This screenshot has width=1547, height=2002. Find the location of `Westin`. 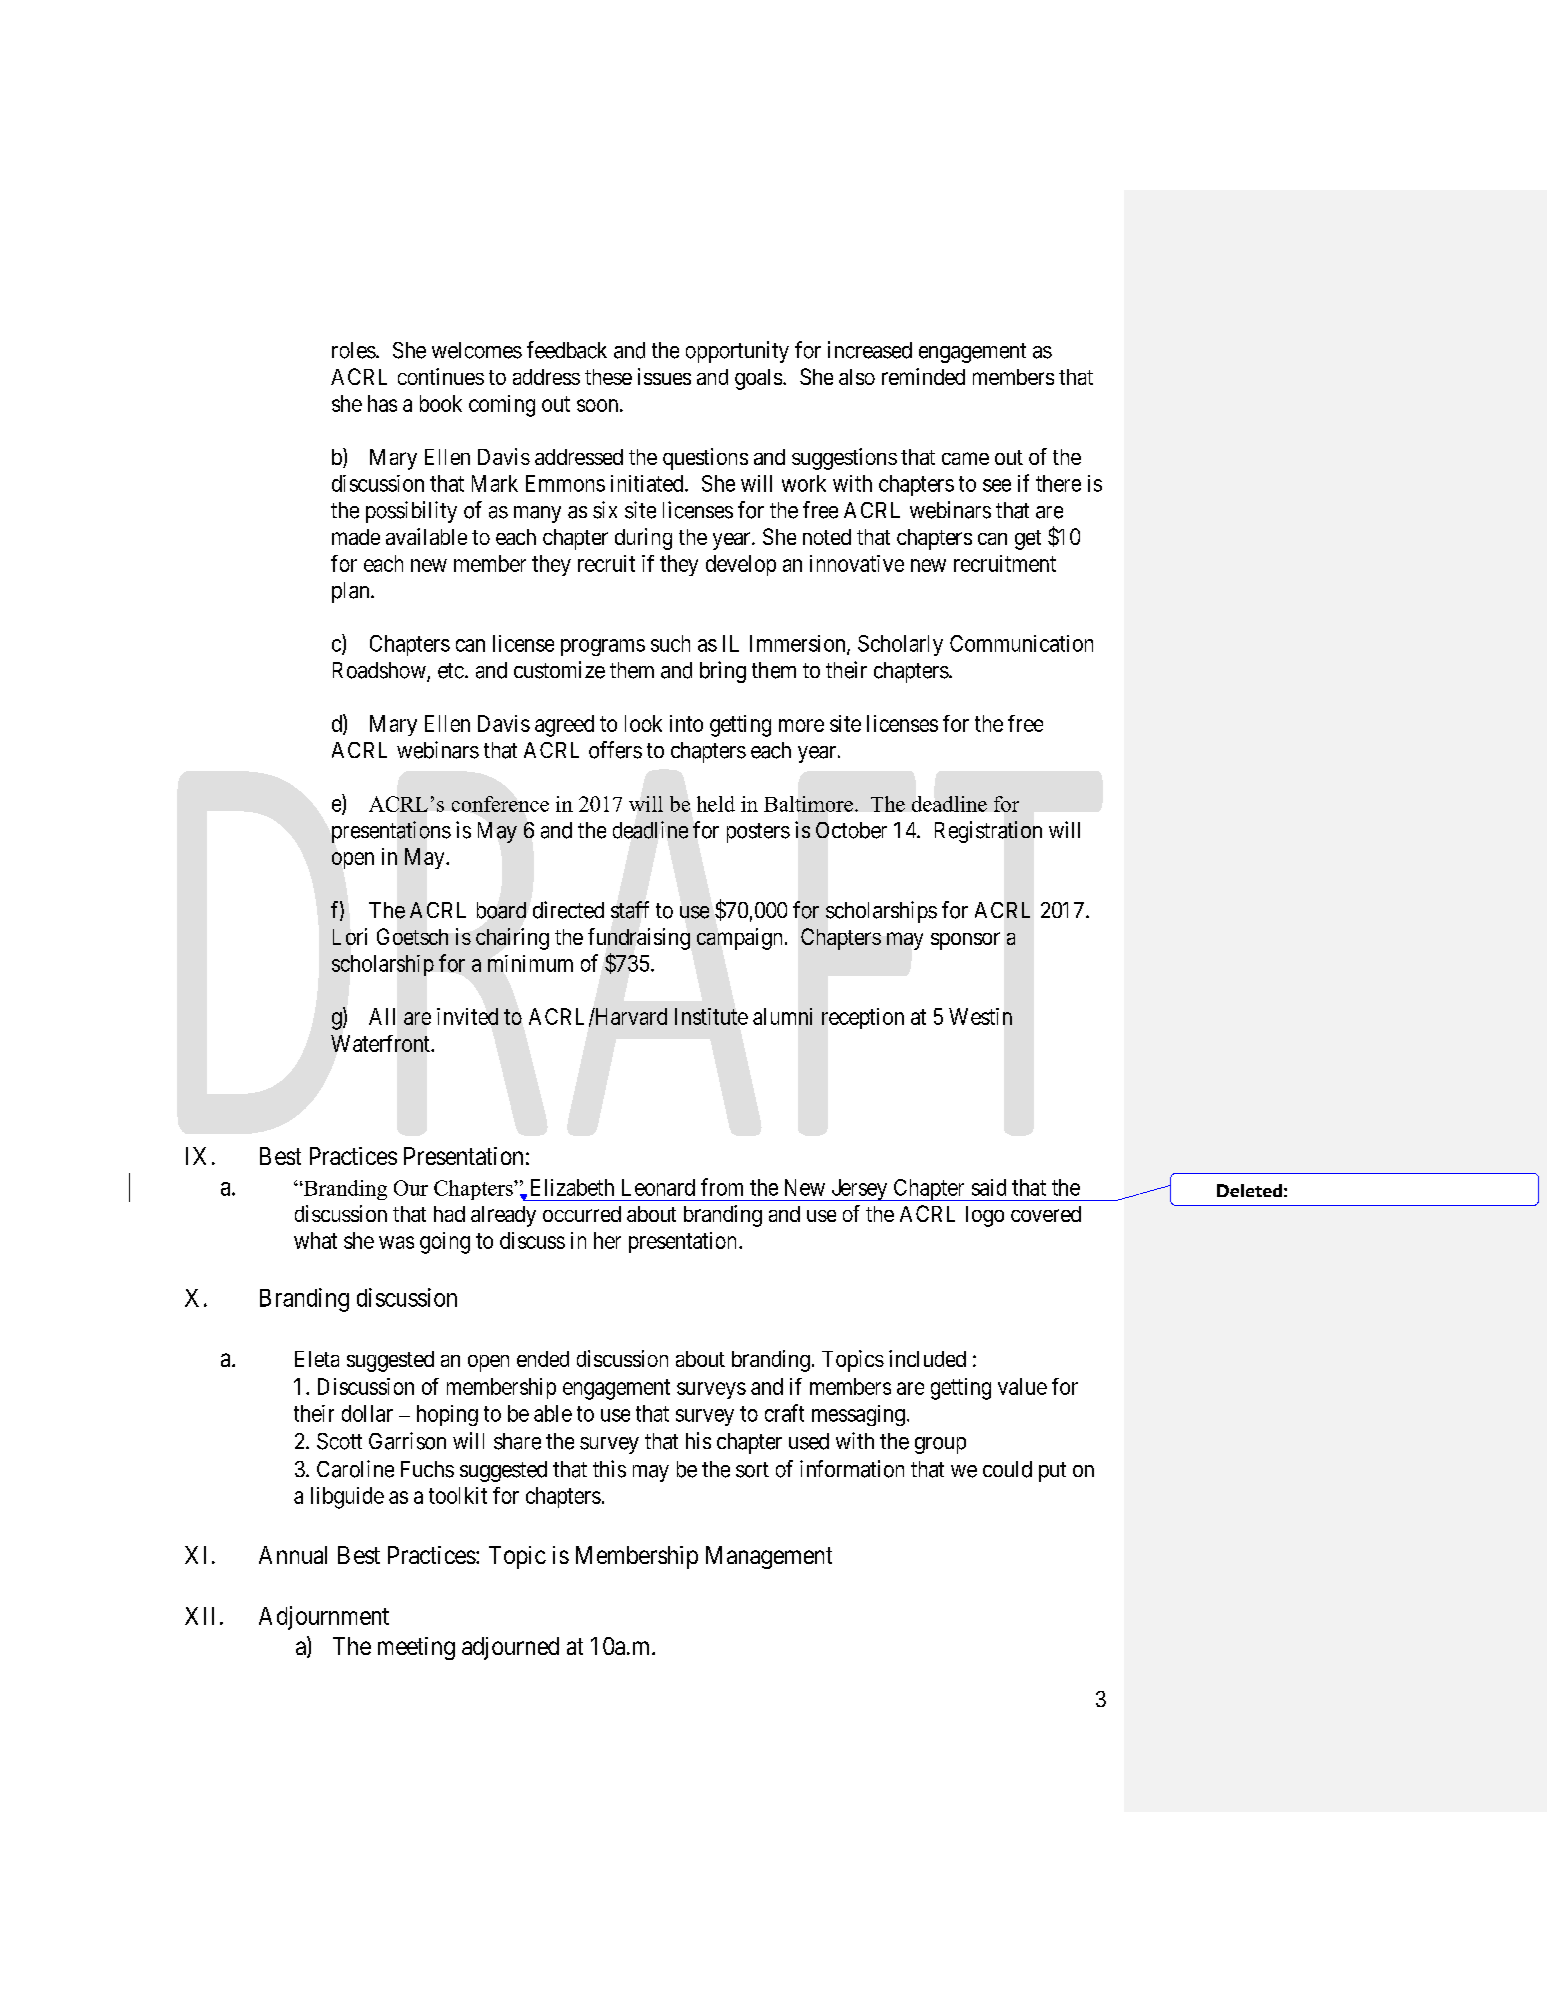

Westin is located at coordinates (980, 1016).
